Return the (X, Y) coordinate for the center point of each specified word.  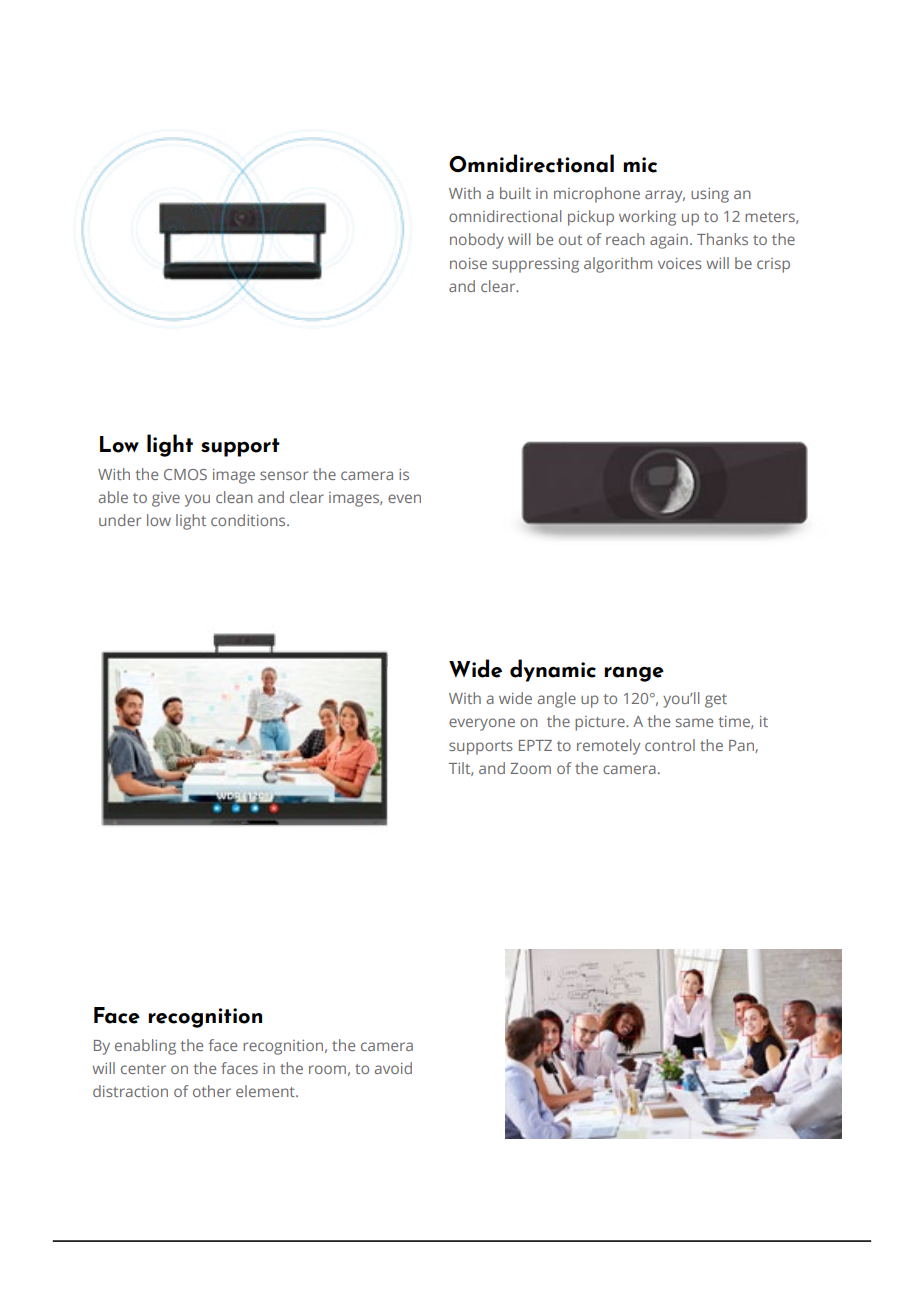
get (716, 701)
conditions (249, 520)
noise (468, 263)
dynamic (553, 670)
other (212, 1091)
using (710, 195)
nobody (477, 241)
